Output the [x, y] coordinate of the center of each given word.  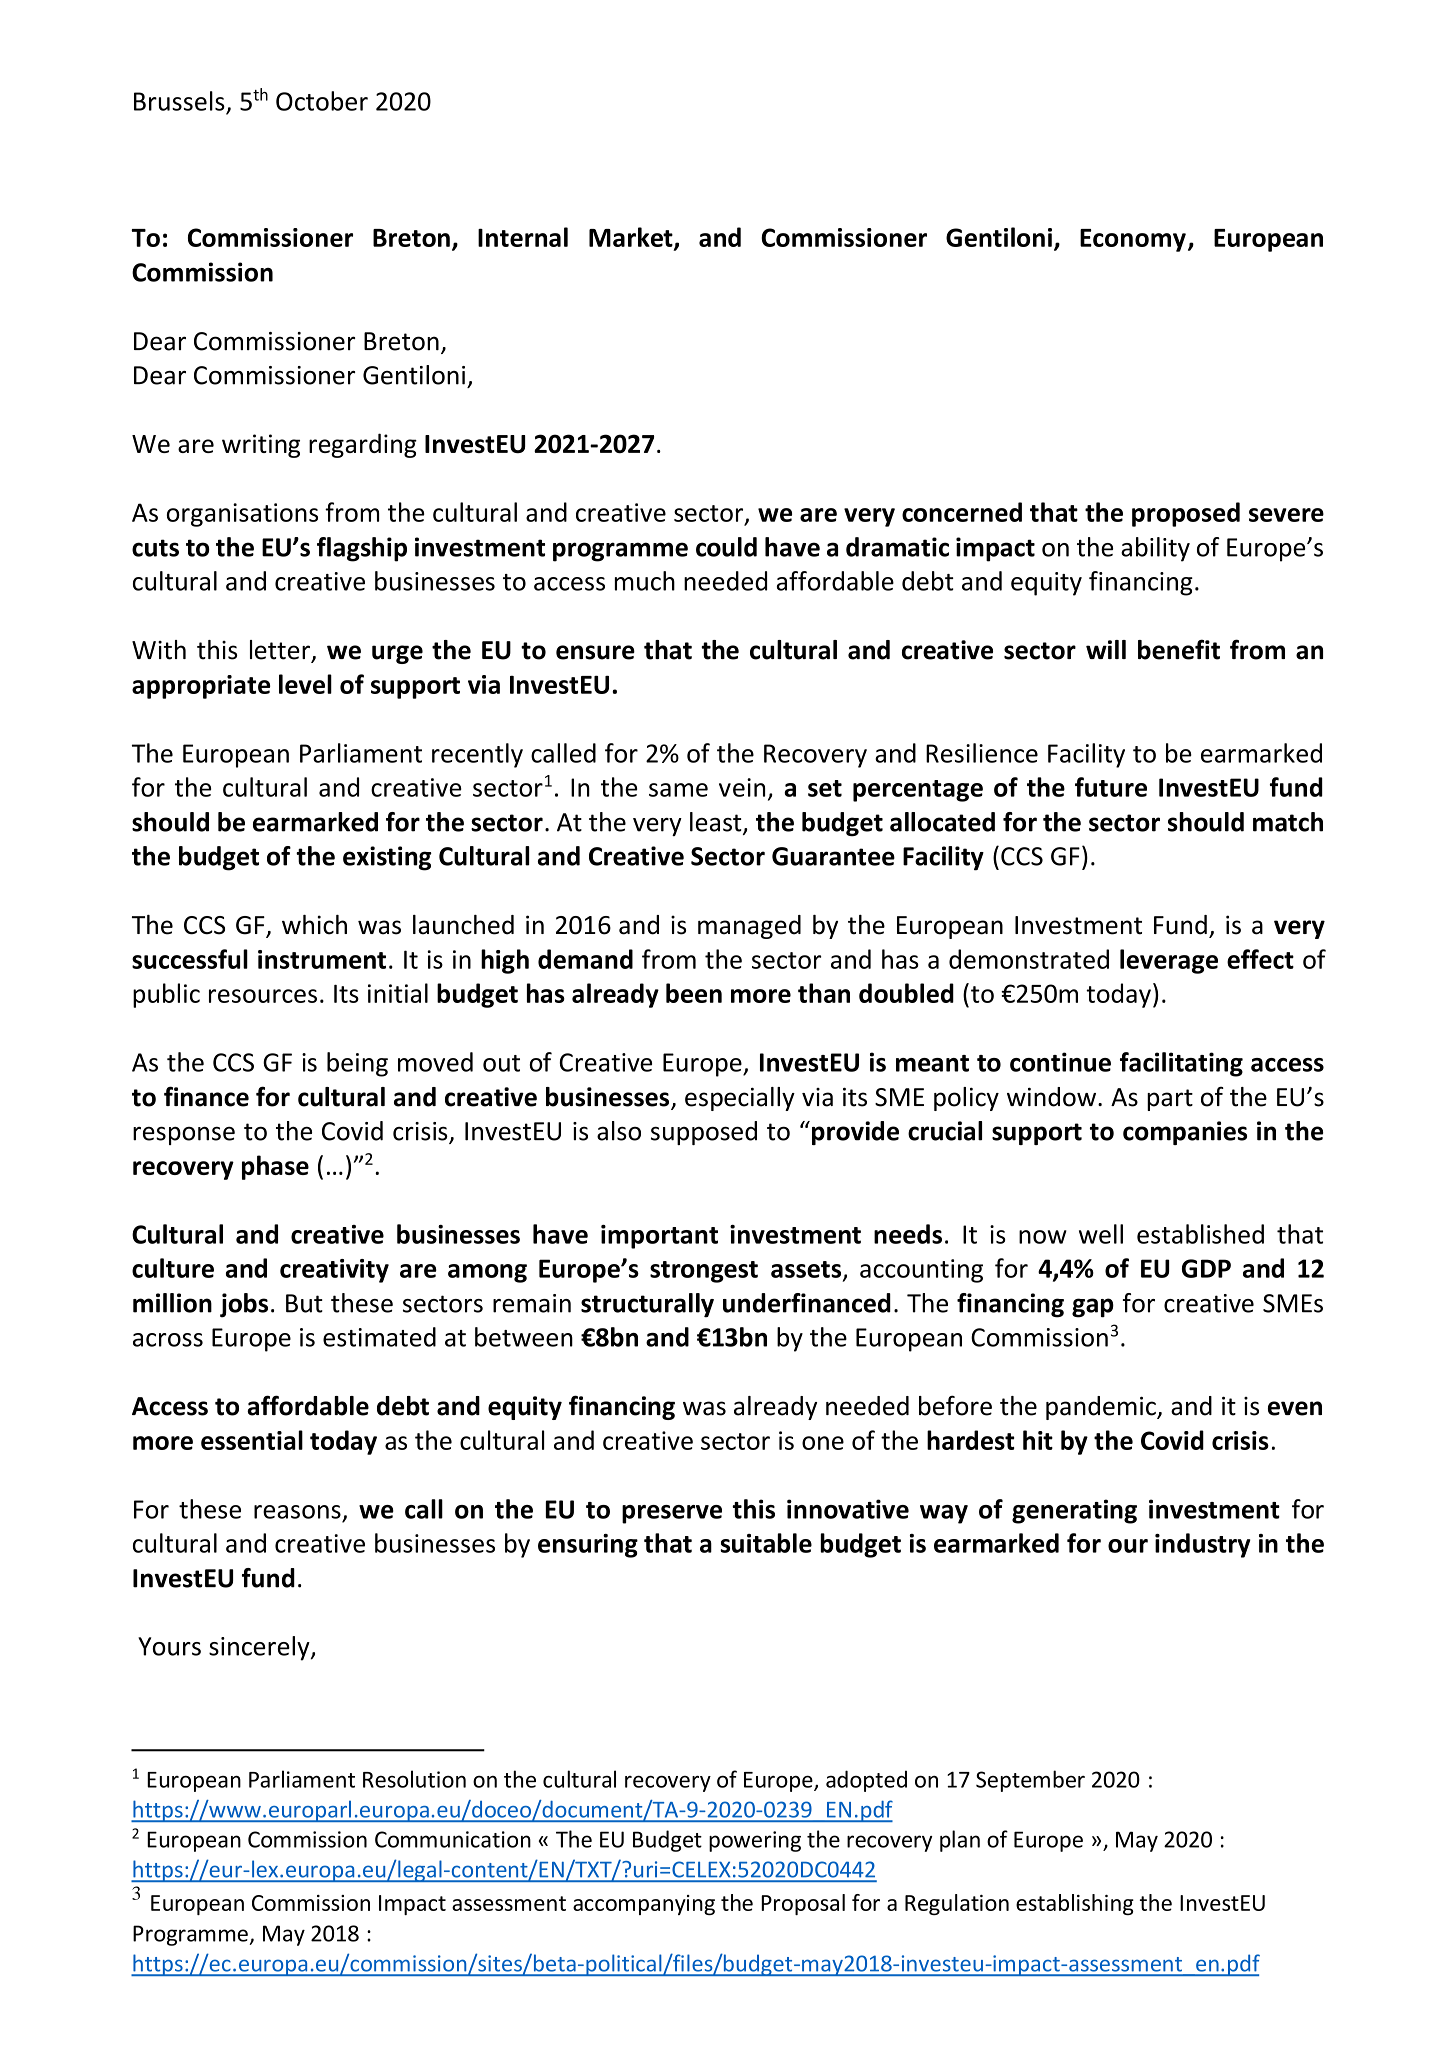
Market [632, 238]
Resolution [414, 1779]
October [322, 101]
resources [263, 996]
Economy [1133, 240]
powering [755, 1841]
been [694, 993]
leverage [1169, 961]
